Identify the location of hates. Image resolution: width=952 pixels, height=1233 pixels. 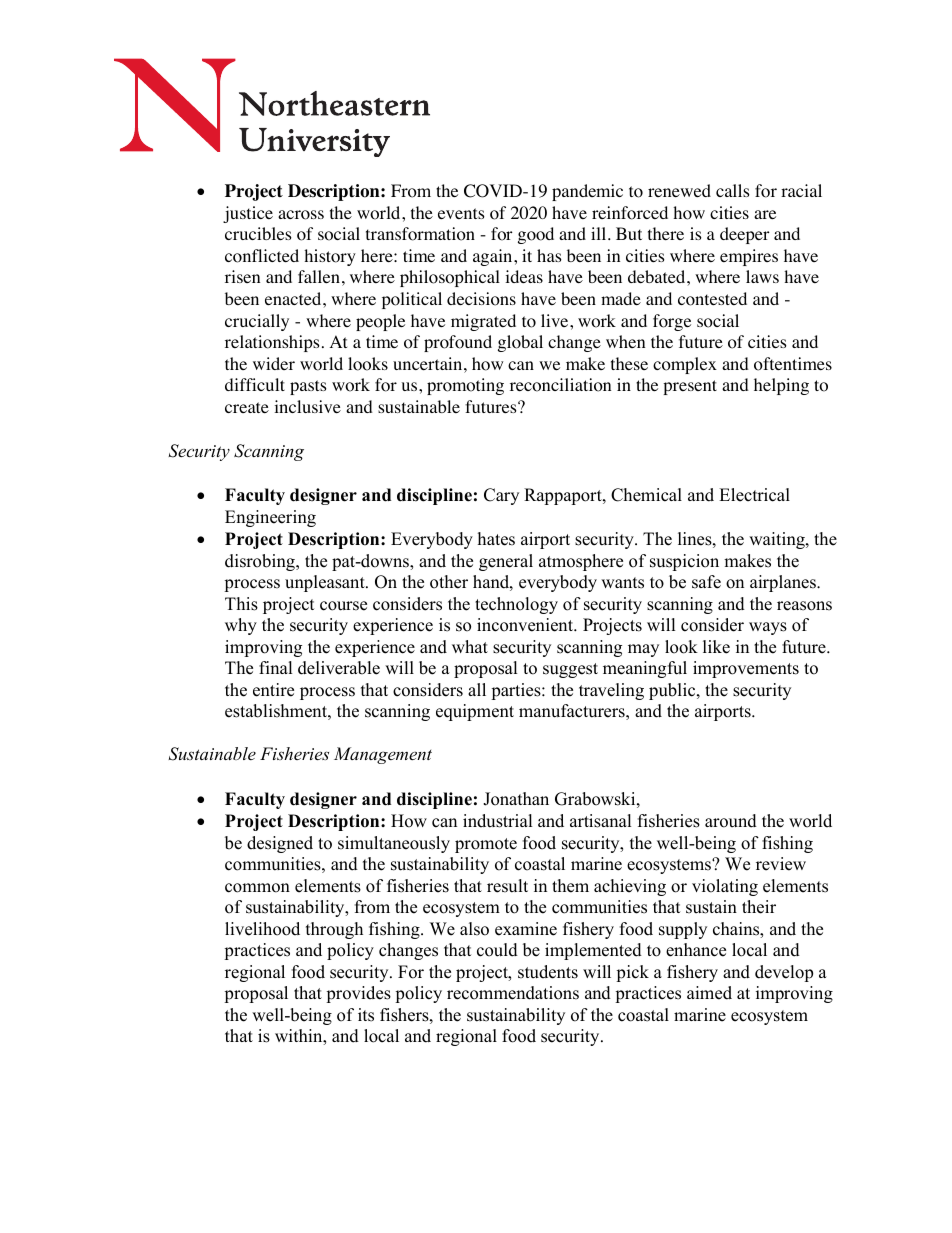
(496, 539).
